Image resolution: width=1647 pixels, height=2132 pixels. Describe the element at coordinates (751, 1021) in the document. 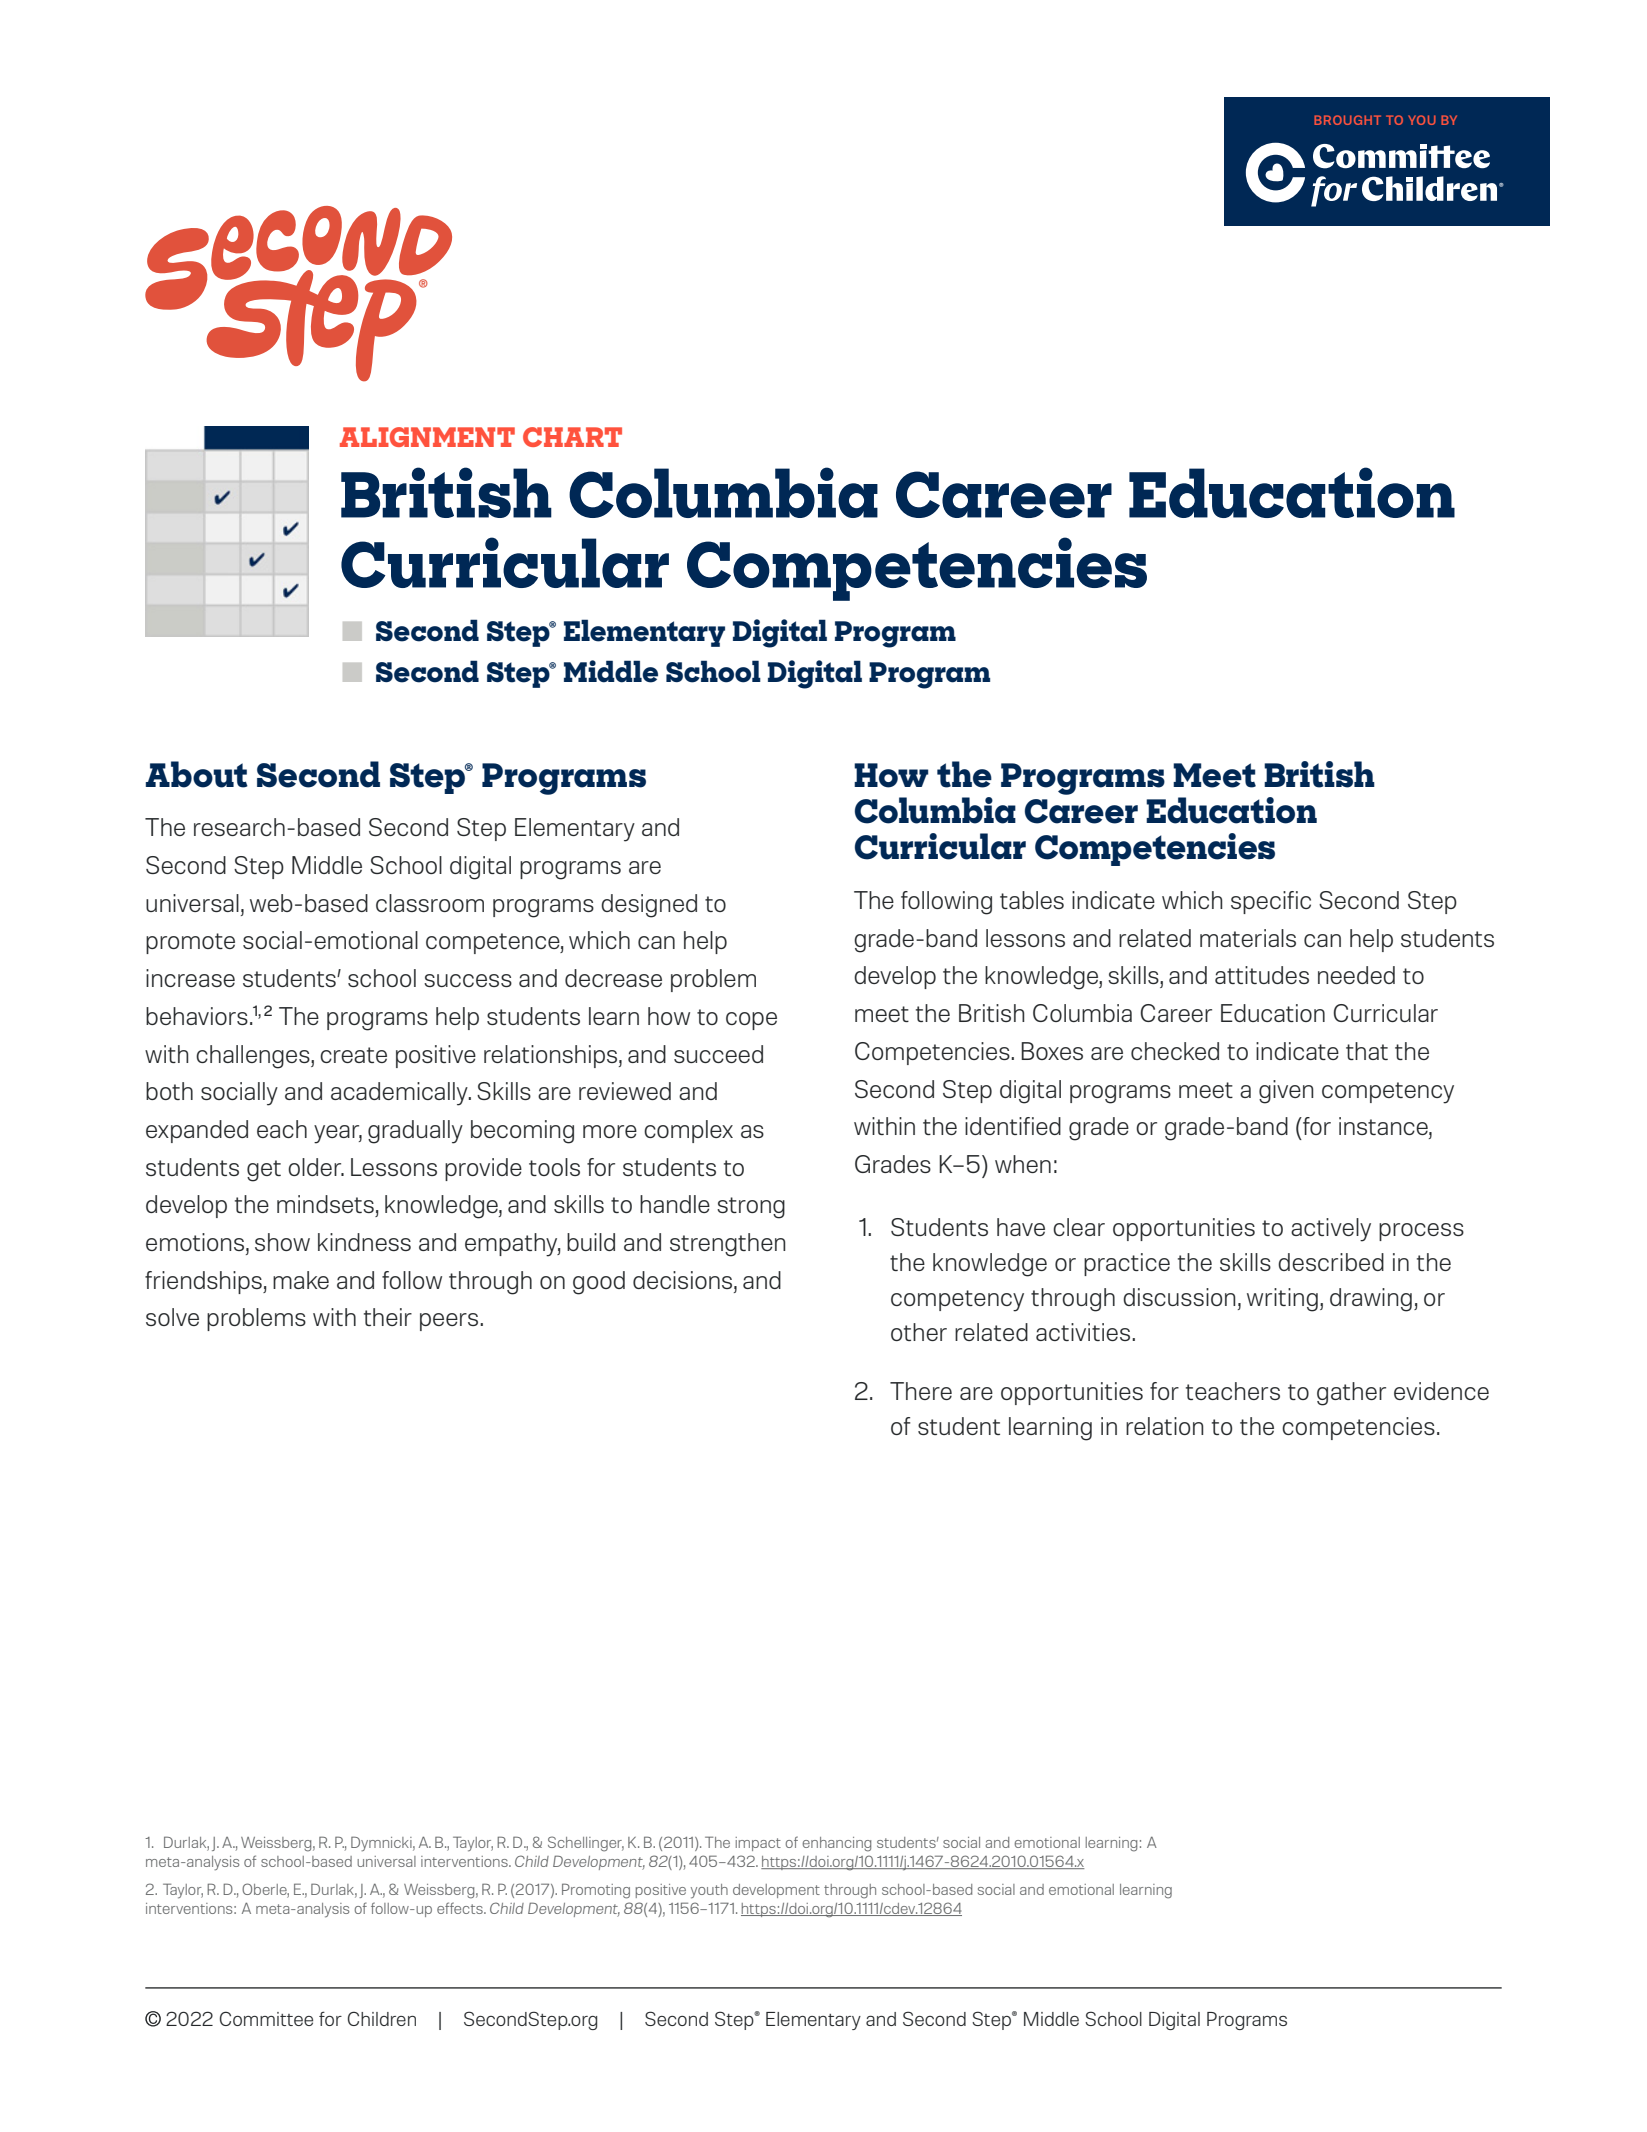

I see `cope` at that location.
